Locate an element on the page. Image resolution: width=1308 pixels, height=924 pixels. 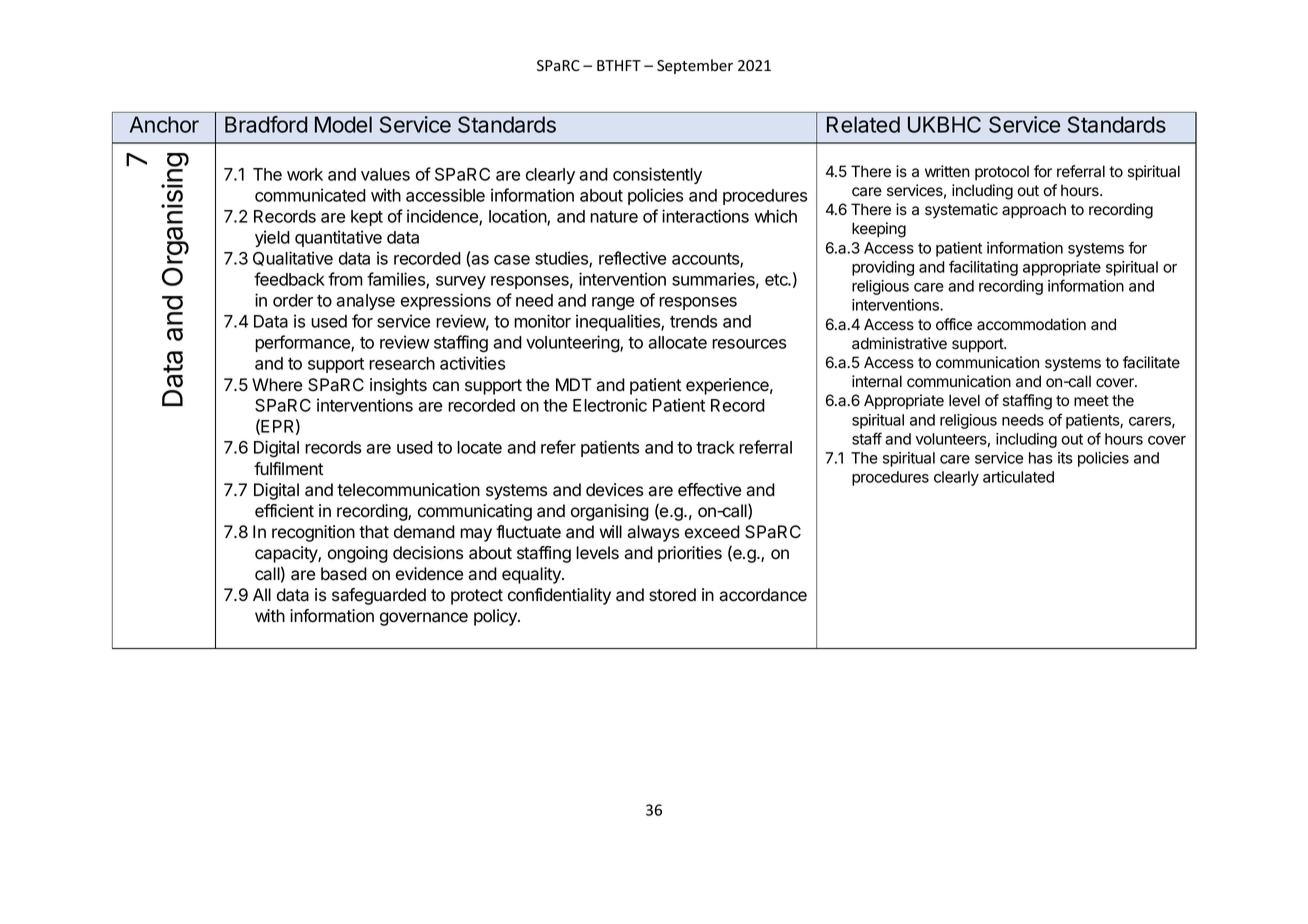
stored is located at coordinates (672, 595).
